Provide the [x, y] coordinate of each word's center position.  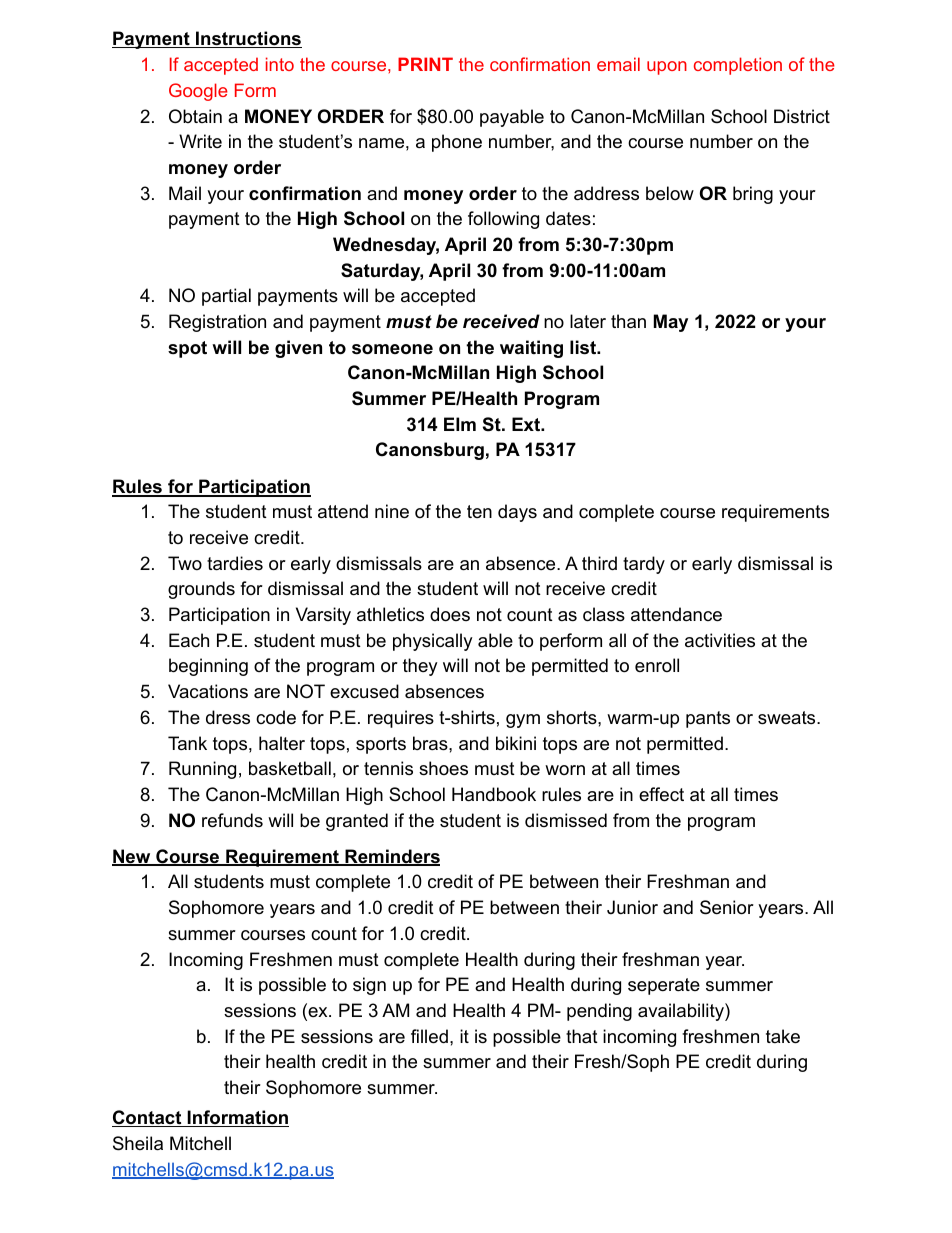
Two [185, 563]
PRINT [425, 64]
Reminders [391, 857]
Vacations [208, 691]
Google [198, 92]
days [517, 513]
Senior [727, 907]
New [132, 857]
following [503, 220]
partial [226, 297]
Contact [148, 1118]
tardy [644, 565]
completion [738, 66]
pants [708, 719]
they [420, 667]
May [671, 323]
